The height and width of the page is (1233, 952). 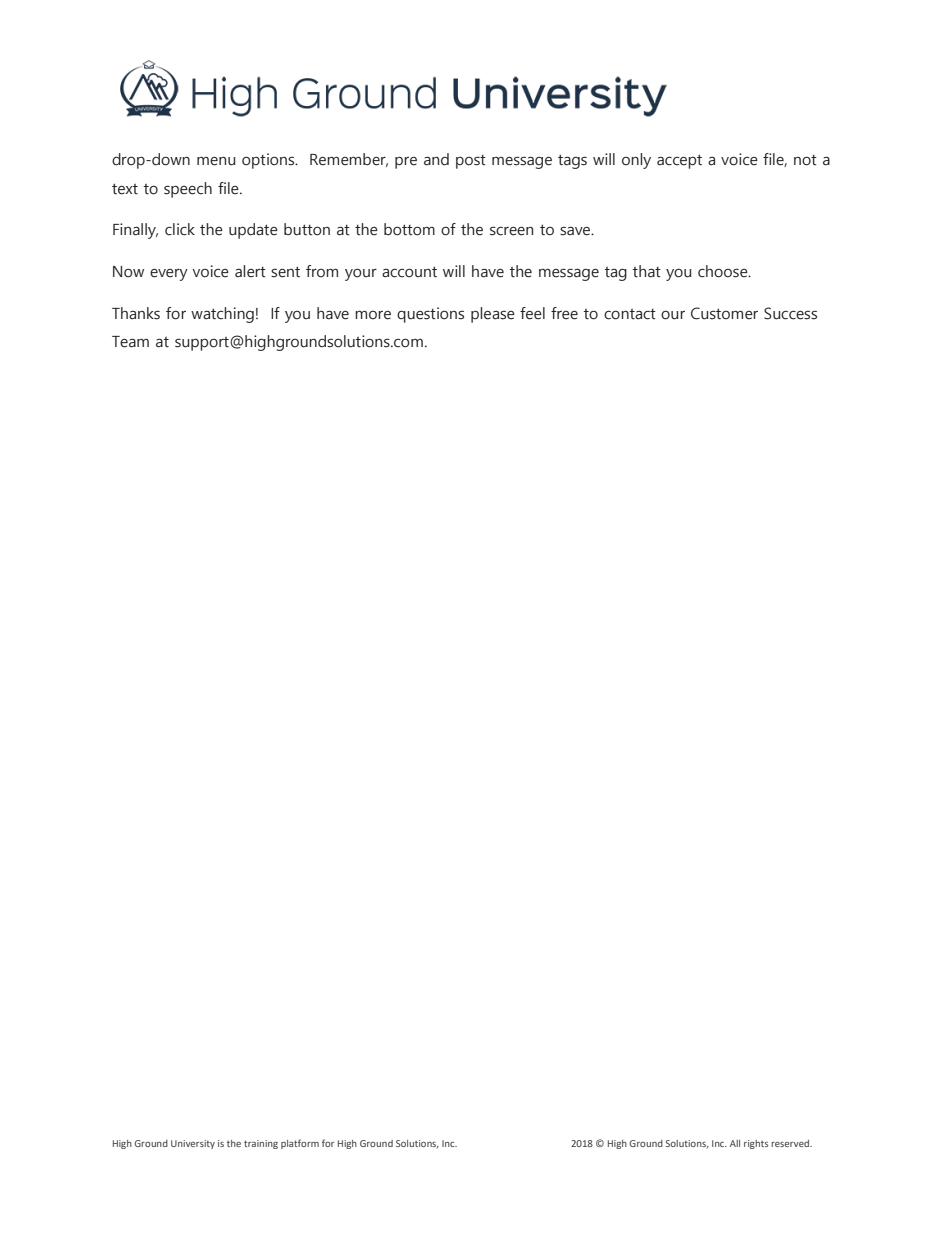 What do you see at coordinates (261, 1144) in the page?
I see `training` at bounding box center [261, 1144].
